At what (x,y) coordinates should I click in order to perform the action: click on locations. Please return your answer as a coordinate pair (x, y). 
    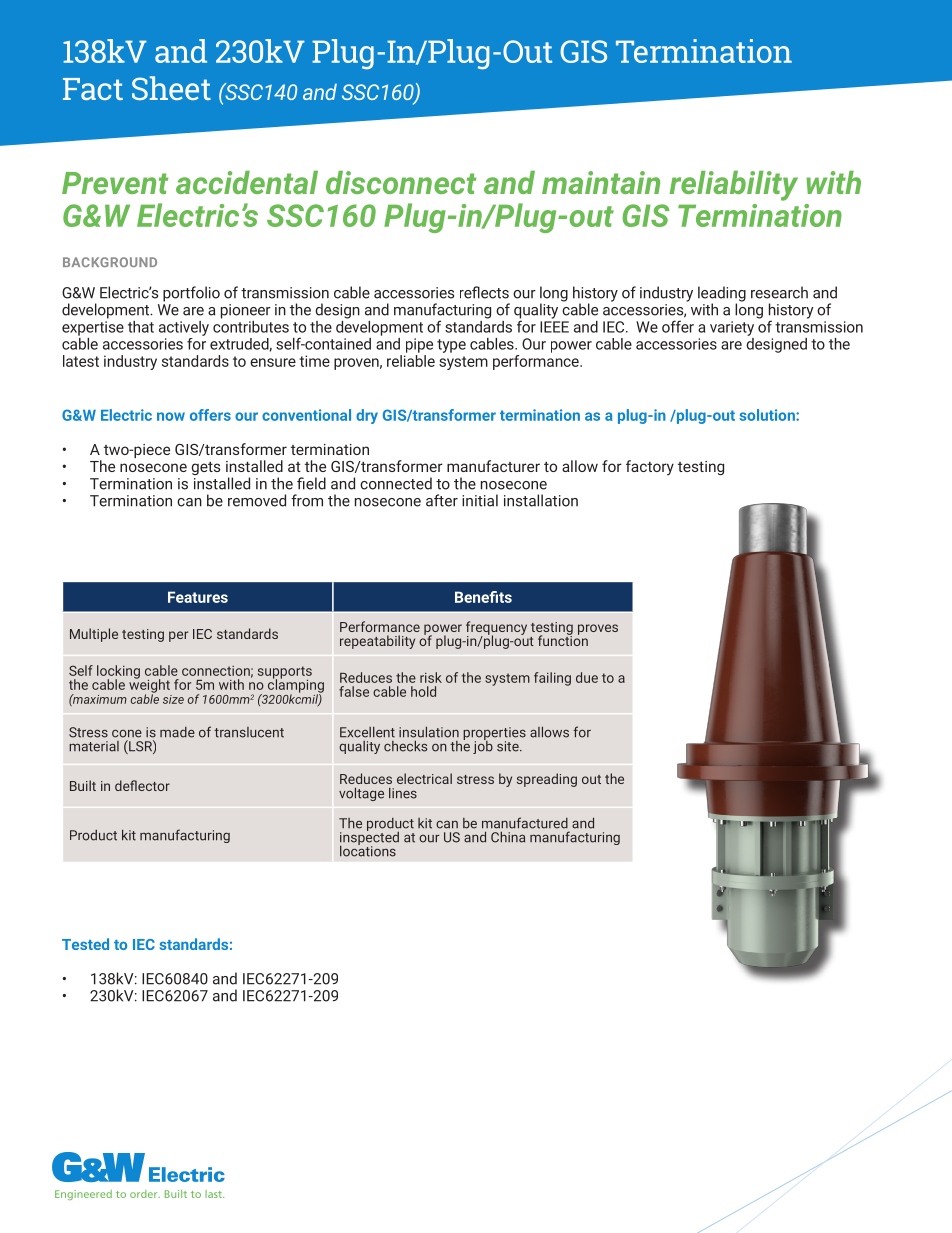
    Looking at the image, I should click on (368, 850).
